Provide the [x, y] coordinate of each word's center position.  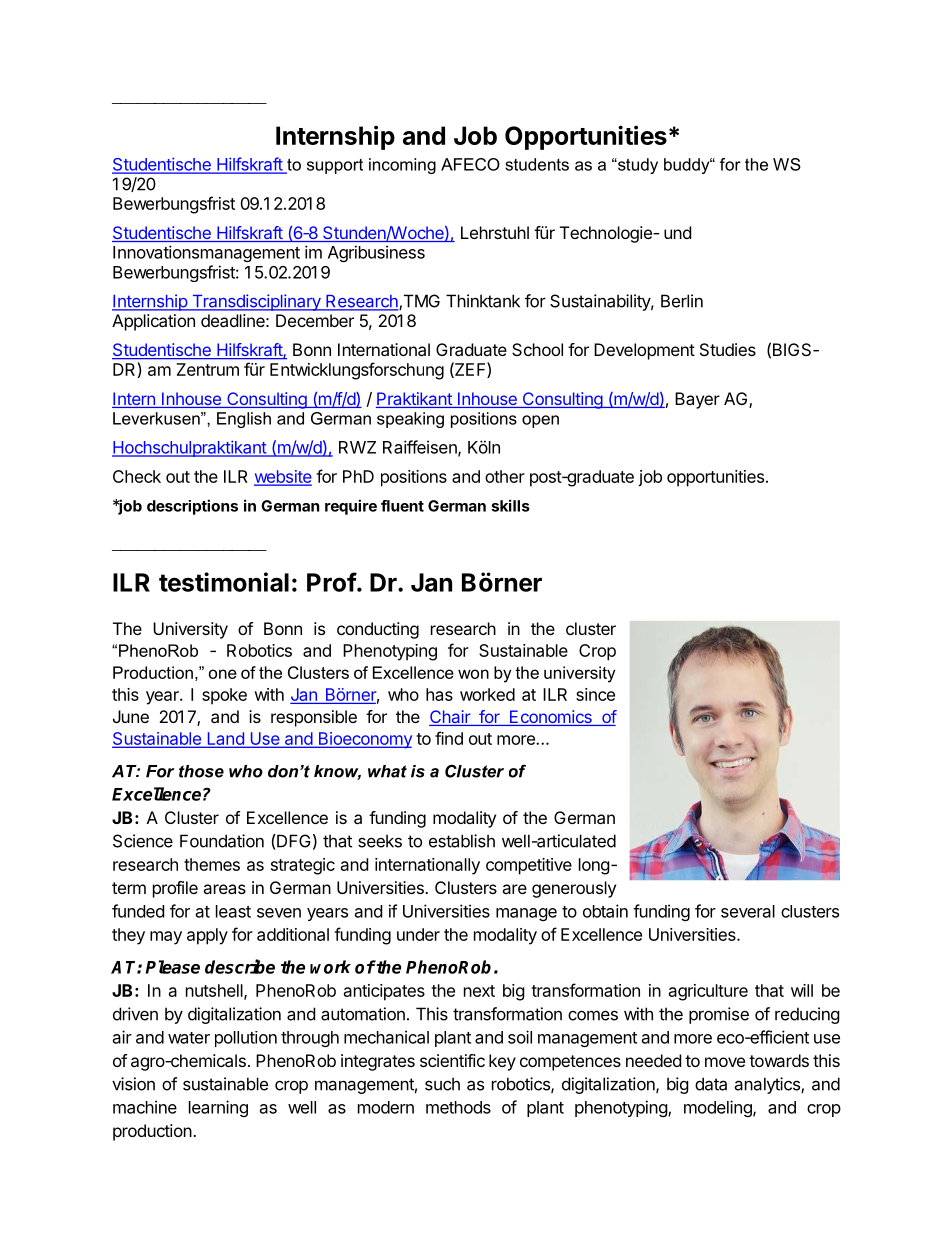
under [418, 934]
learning [218, 1108]
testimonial [224, 582]
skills [510, 505]
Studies [728, 349]
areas [224, 889]
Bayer [697, 400]
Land [225, 739]
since [595, 694]
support [335, 166]
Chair [450, 718]
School [537, 349]
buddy [688, 166]
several [748, 911]
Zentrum [208, 369]
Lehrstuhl [495, 232]
